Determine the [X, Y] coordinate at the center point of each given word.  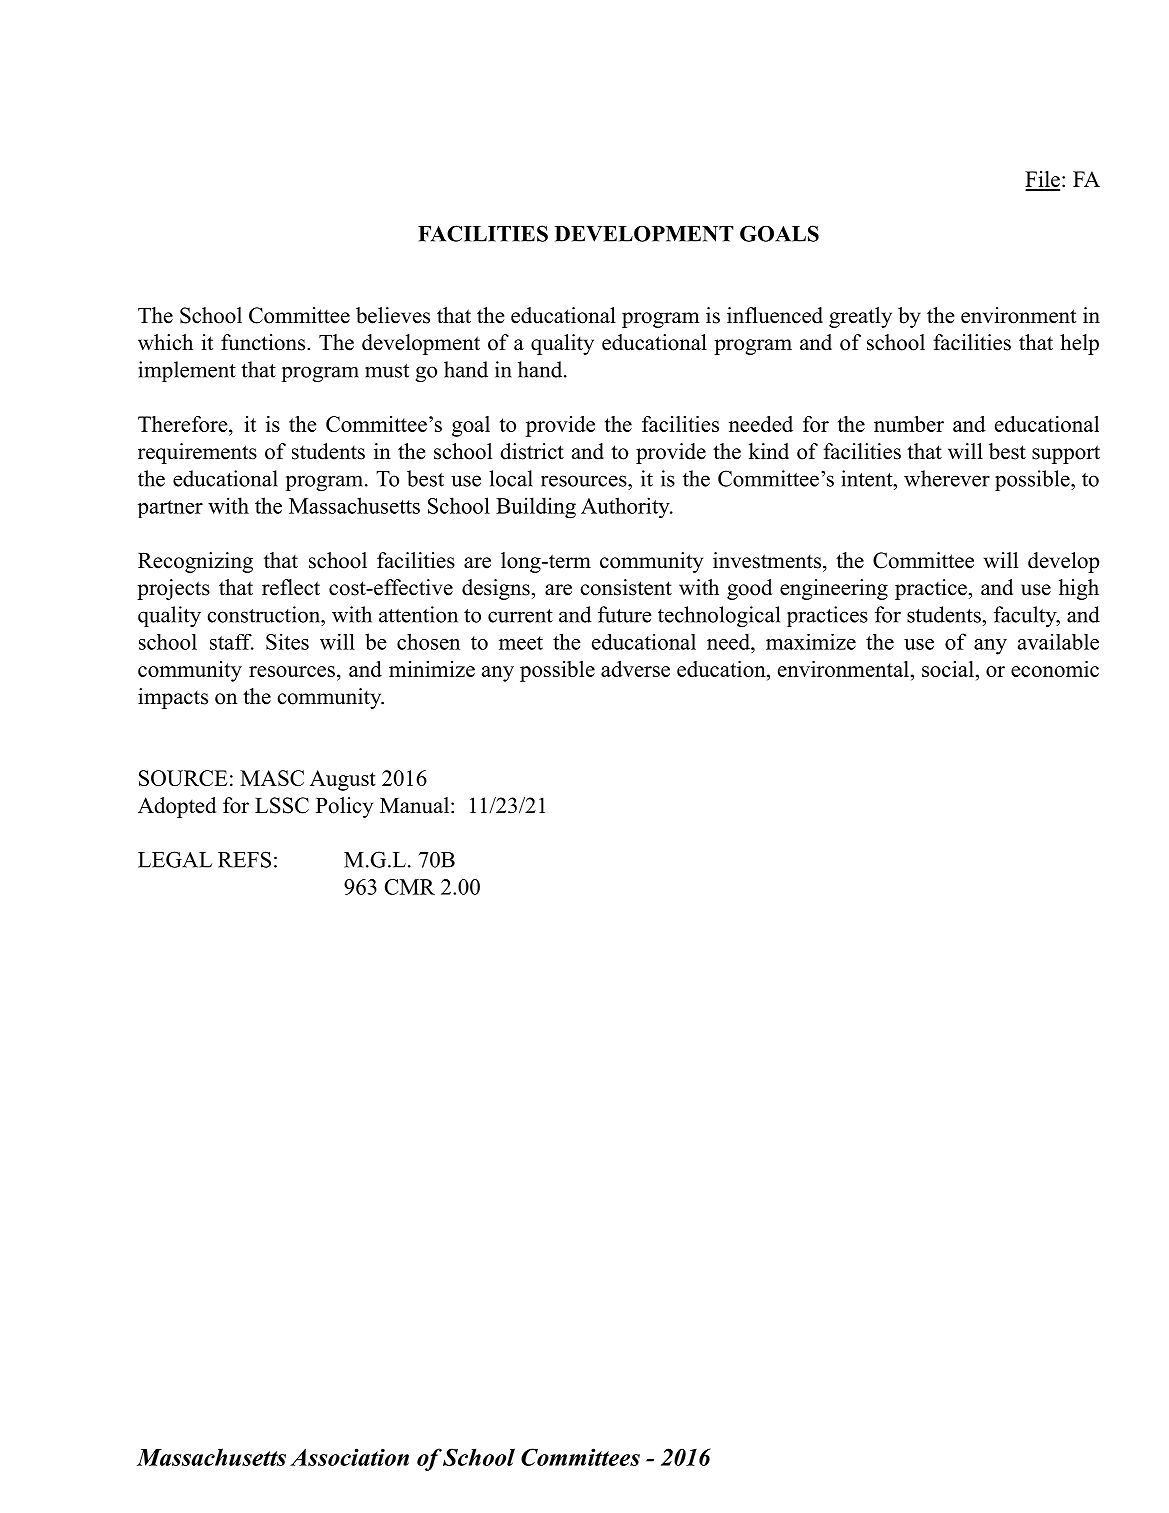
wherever [947, 478]
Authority [626, 507]
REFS [244, 859]
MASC [272, 778]
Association [349, 1457]
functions [264, 342]
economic [1055, 669]
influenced [775, 315]
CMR [410, 887]
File [1042, 180]
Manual [414, 805]
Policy [344, 807]
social [948, 669]
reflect [291, 587]
